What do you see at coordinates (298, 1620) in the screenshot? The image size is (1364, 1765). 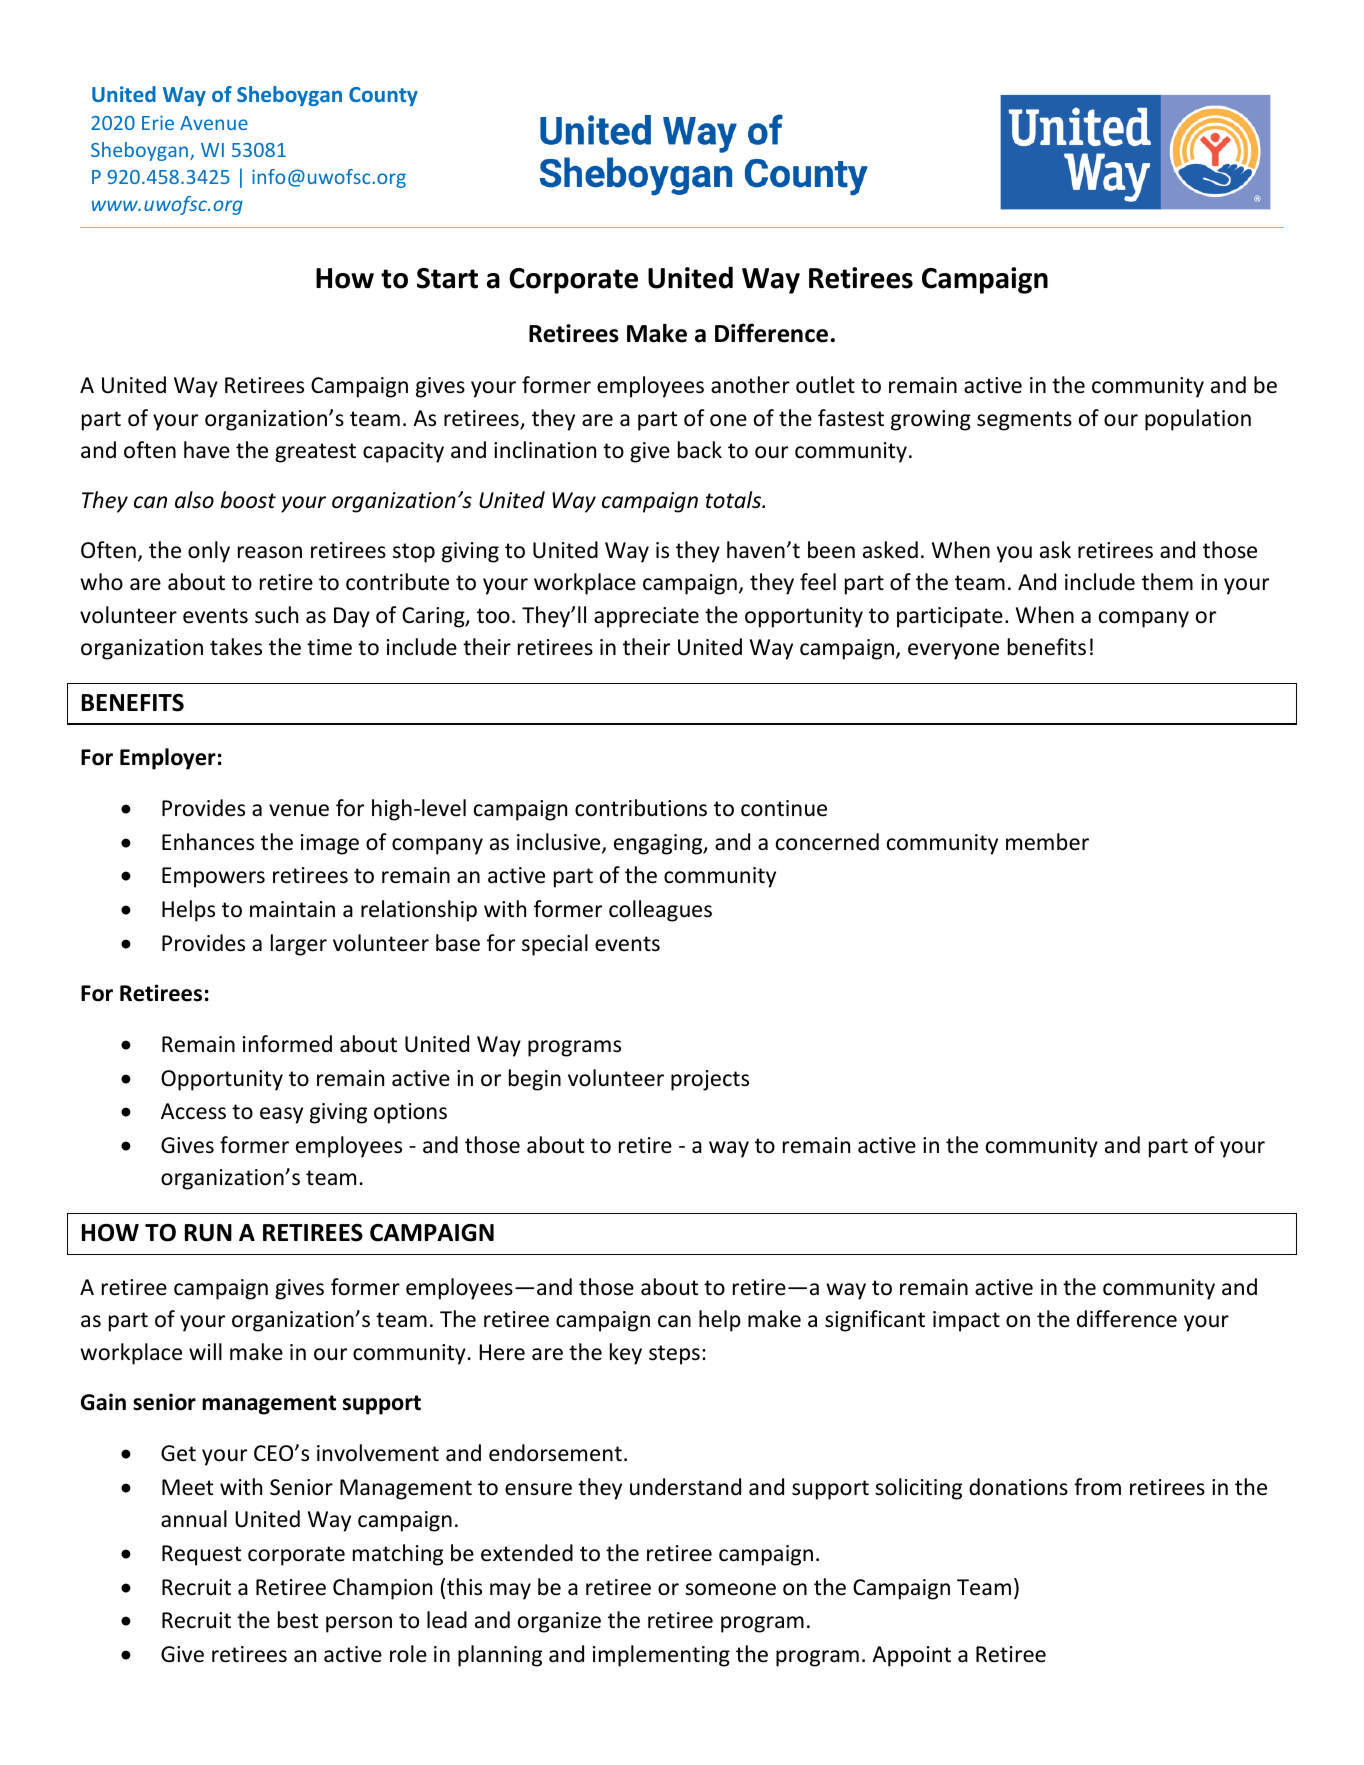 I see `best` at bounding box center [298, 1620].
